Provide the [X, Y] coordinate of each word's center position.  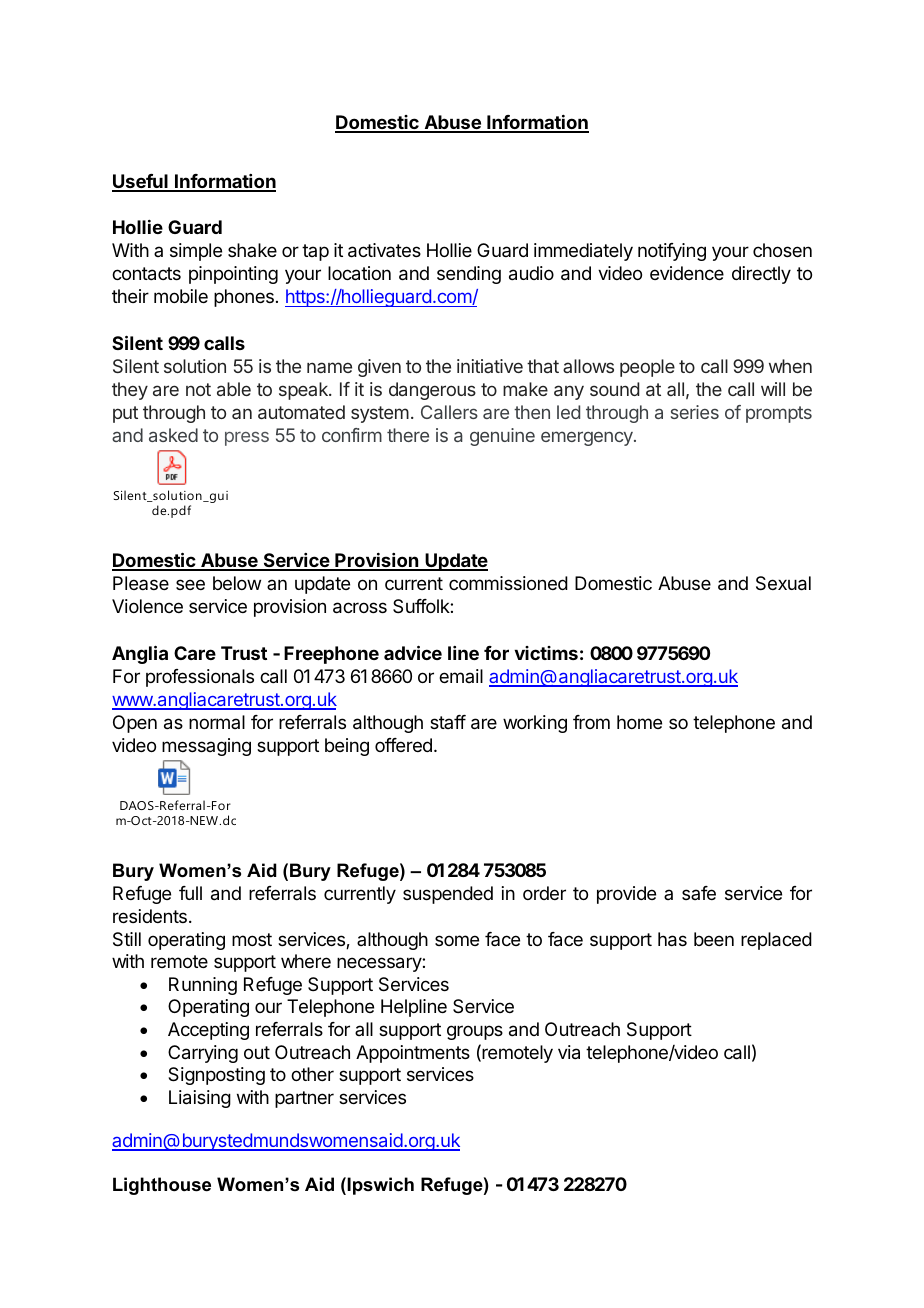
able [234, 389]
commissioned [508, 583]
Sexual [783, 583]
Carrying [203, 1054]
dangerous [432, 391]
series [695, 412]
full [190, 893]
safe [699, 893]
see [190, 584]
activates [384, 250]
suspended [448, 895]
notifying [672, 252]
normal [217, 722]
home [639, 722]
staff [448, 722]
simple [196, 252]
